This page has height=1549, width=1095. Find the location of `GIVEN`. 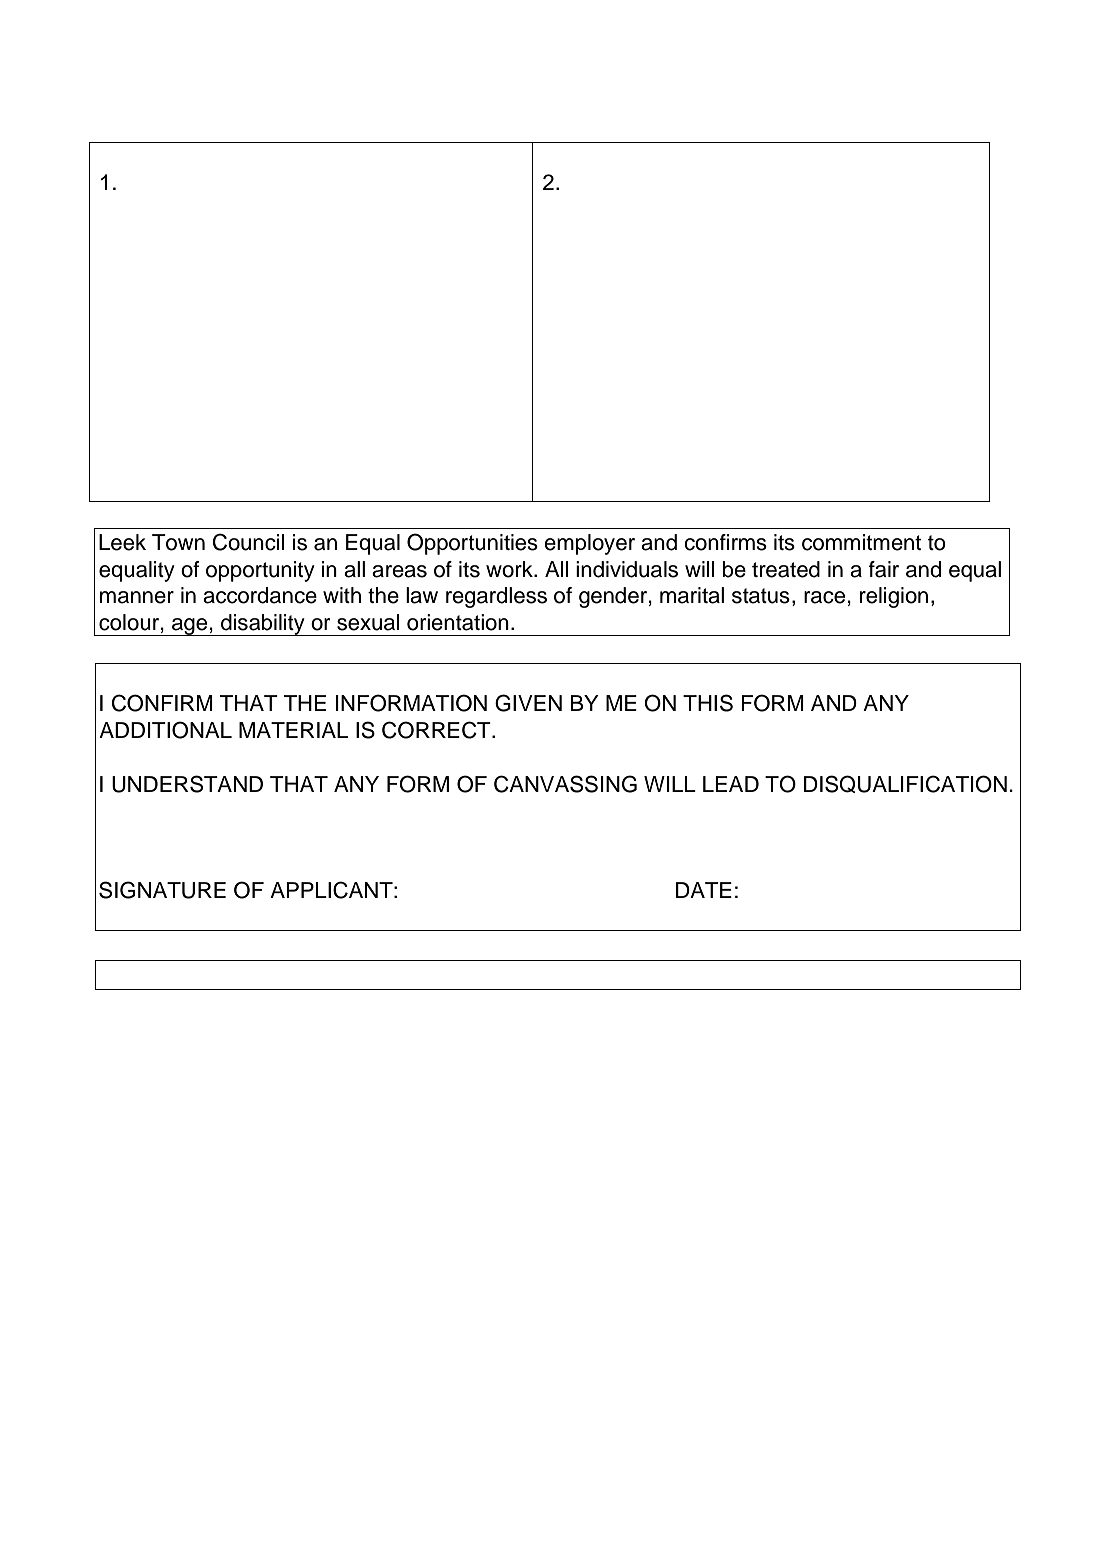

GIVEN is located at coordinates (528, 703).
